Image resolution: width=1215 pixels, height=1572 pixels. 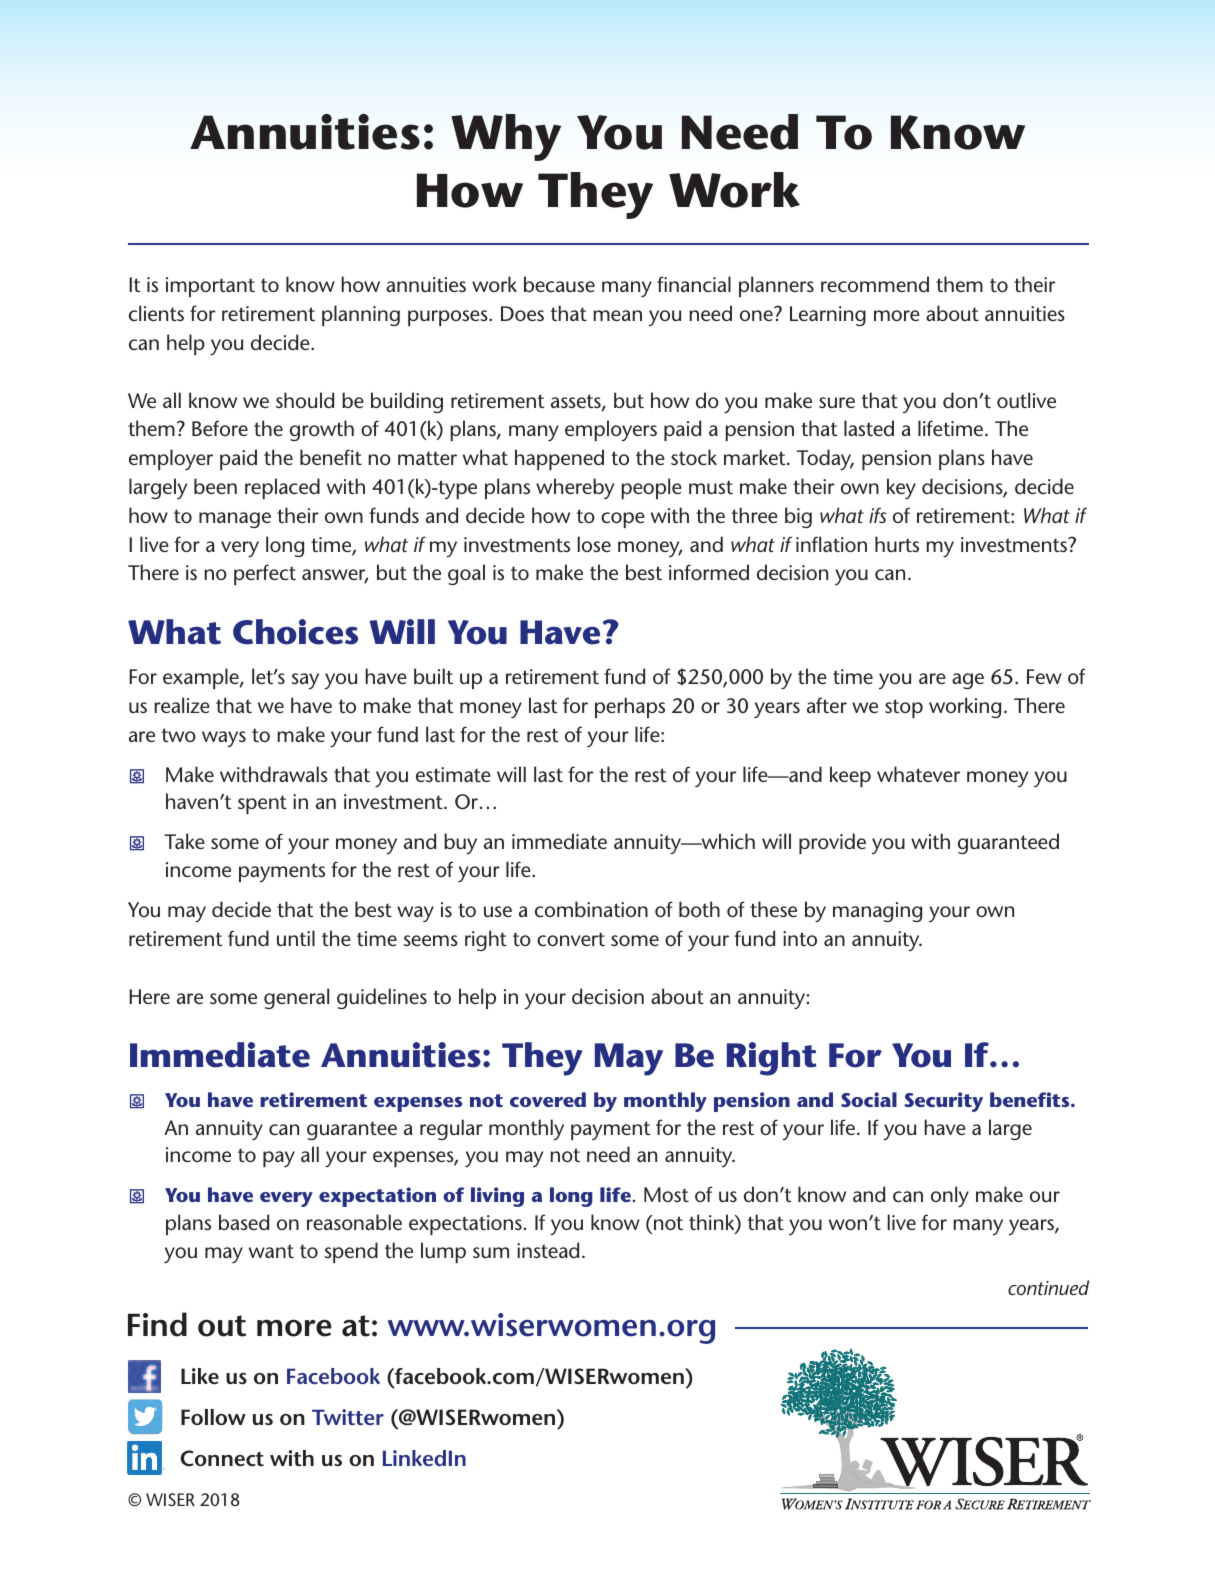 What do you see at coordinates (594, 544) in the page?
I see `lose` at bounding box center [594, 544].
